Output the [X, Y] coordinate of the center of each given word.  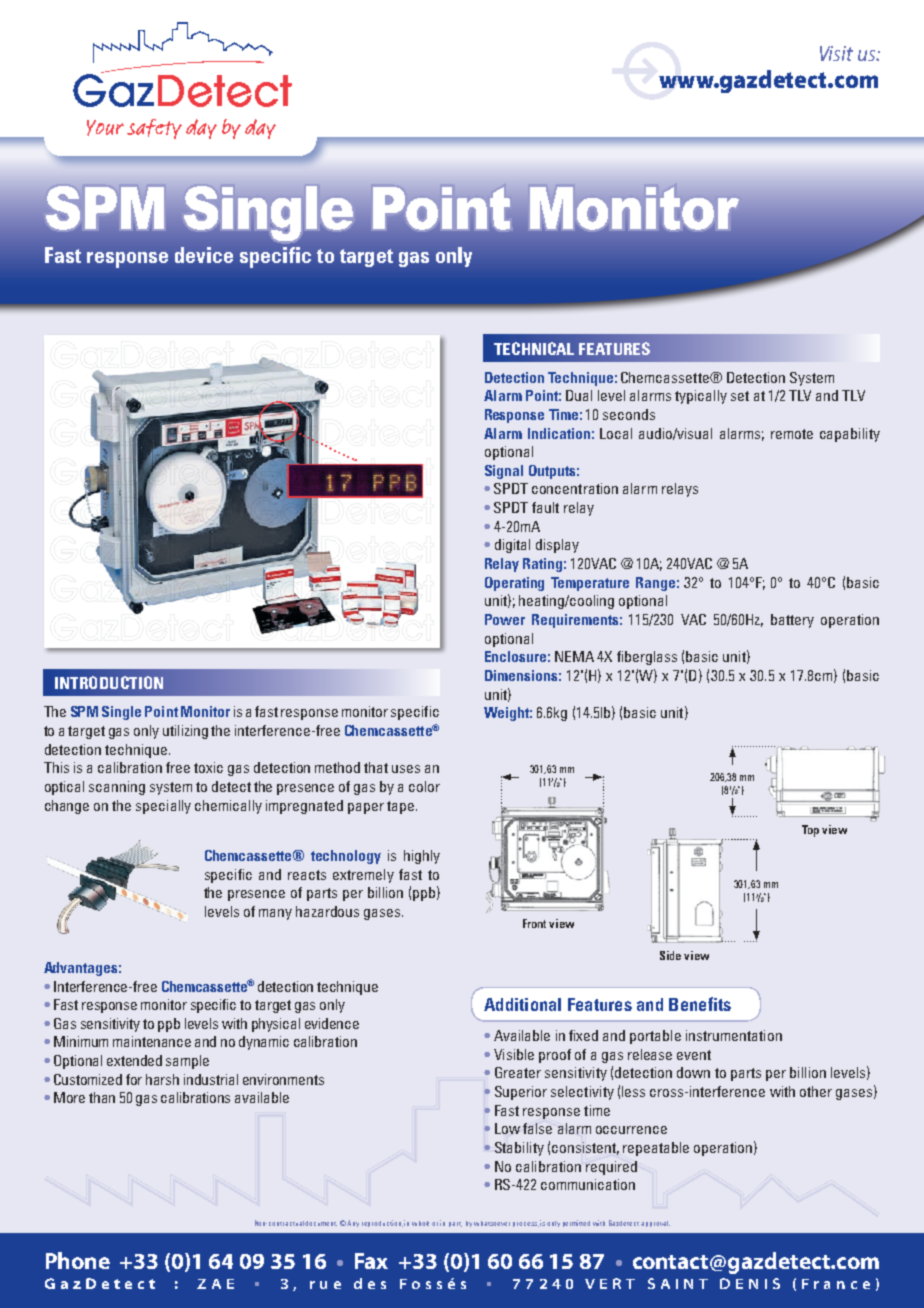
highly [422, 857]
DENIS [750, 1283]
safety [154, 129]
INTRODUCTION [109, 682]
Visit [836, 53]
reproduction [382, 1223]
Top [810, 831]
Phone [78, 1260]
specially [163, 807]
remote [792, 434]
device [204, 255]
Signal [504, 472]
